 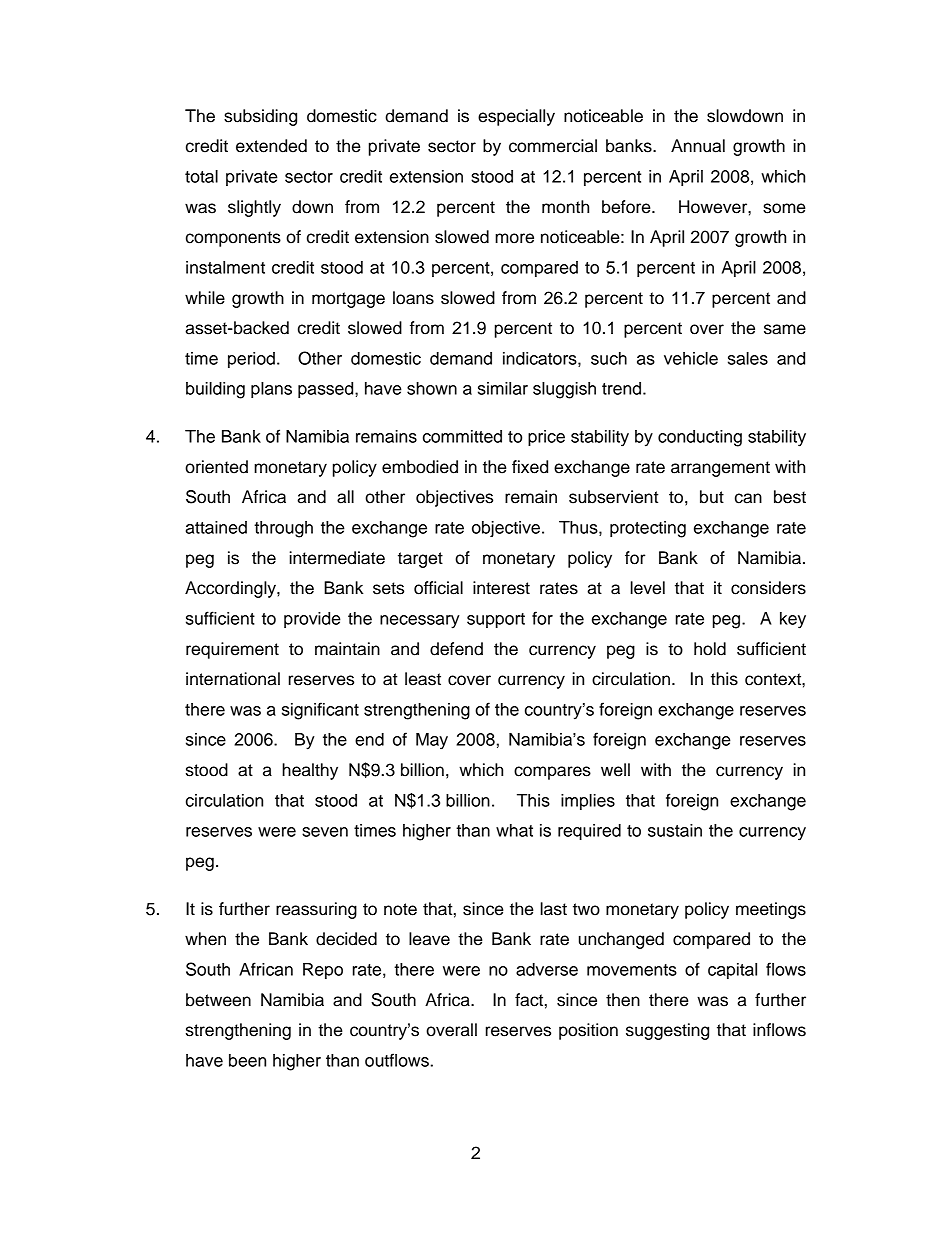 I want to click on hold, so click(x=710, y=649).
